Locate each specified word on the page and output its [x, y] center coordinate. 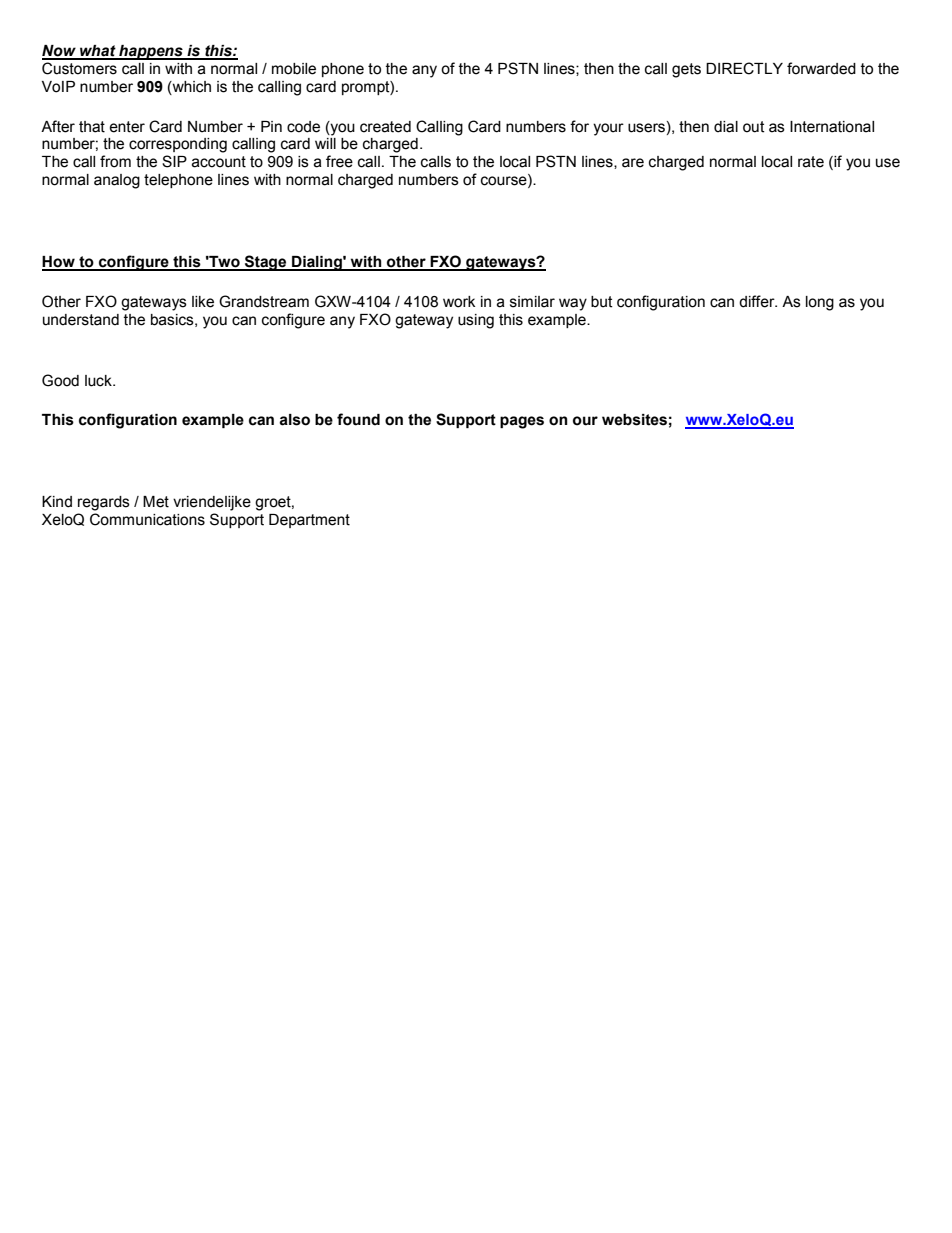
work [459, 302]
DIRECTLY [744, 68]
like [203, 302]
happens [151, 52]
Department [309, 521]
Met [156, 502]
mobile [294, 69]
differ [758, 301]
